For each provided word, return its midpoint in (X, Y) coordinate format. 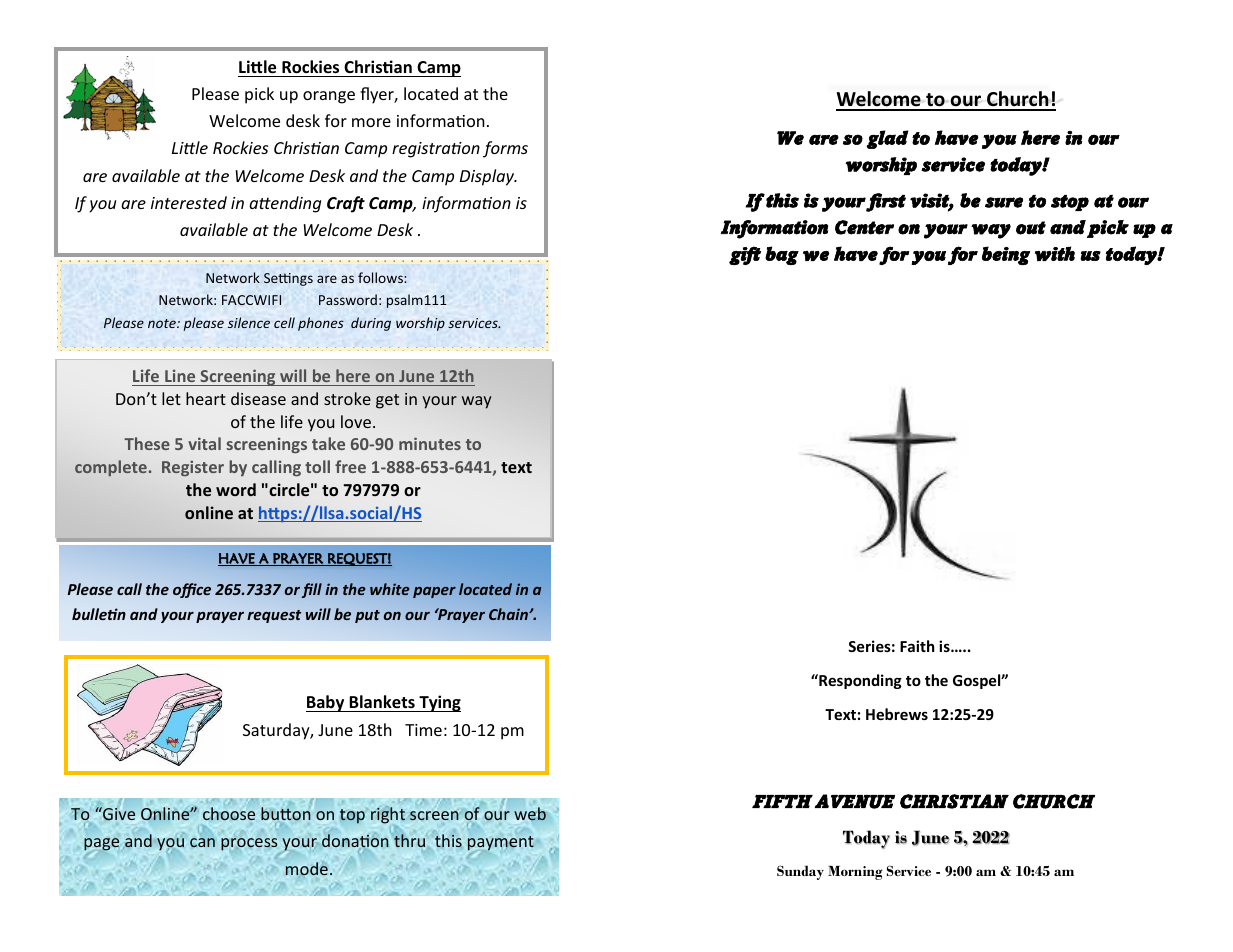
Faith (917, 646)
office (192, 590)
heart (206, 398)
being (1006, 255)
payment (501, 843)
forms (505, 149)
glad (887, 139)
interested (189, 202)
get (387, 401)
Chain (509, 614)
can (202, 842)
